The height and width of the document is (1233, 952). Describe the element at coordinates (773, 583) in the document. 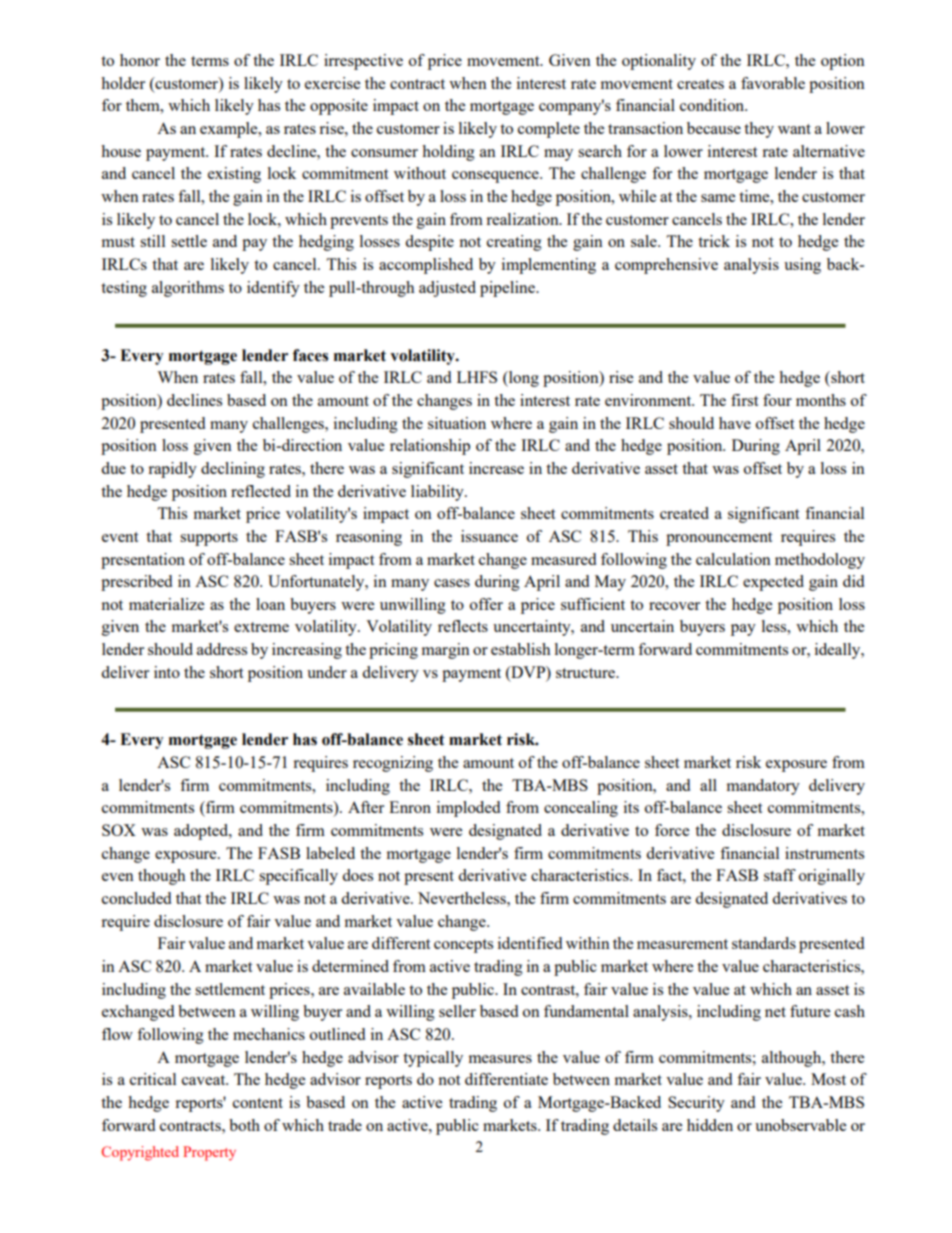

I see `expected` at that location.
